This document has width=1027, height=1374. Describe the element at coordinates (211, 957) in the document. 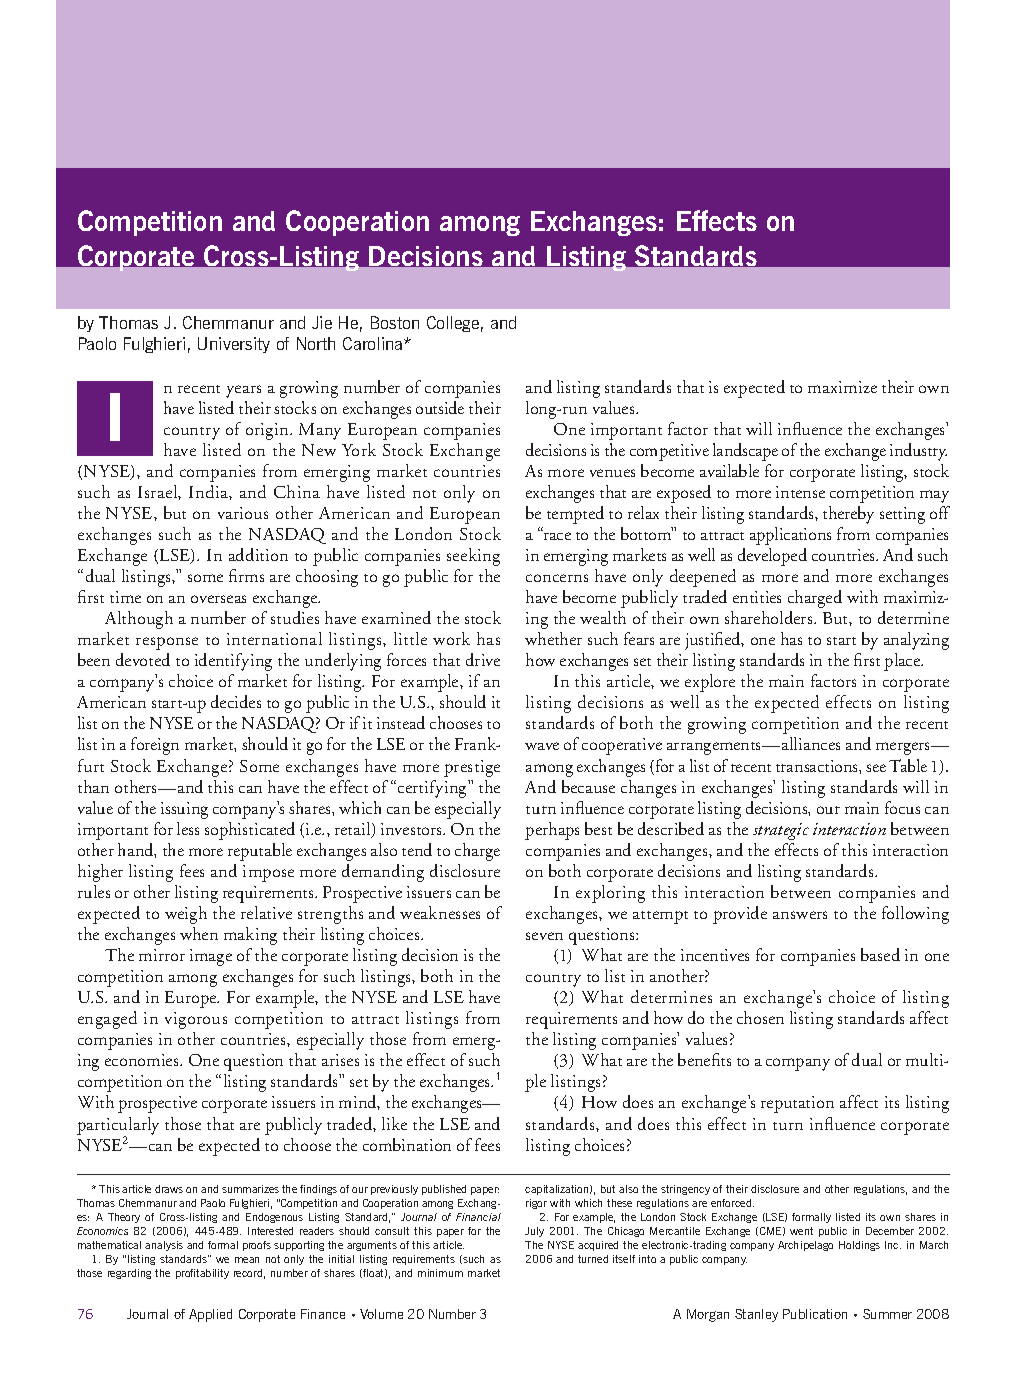

I see `image` at that location.
